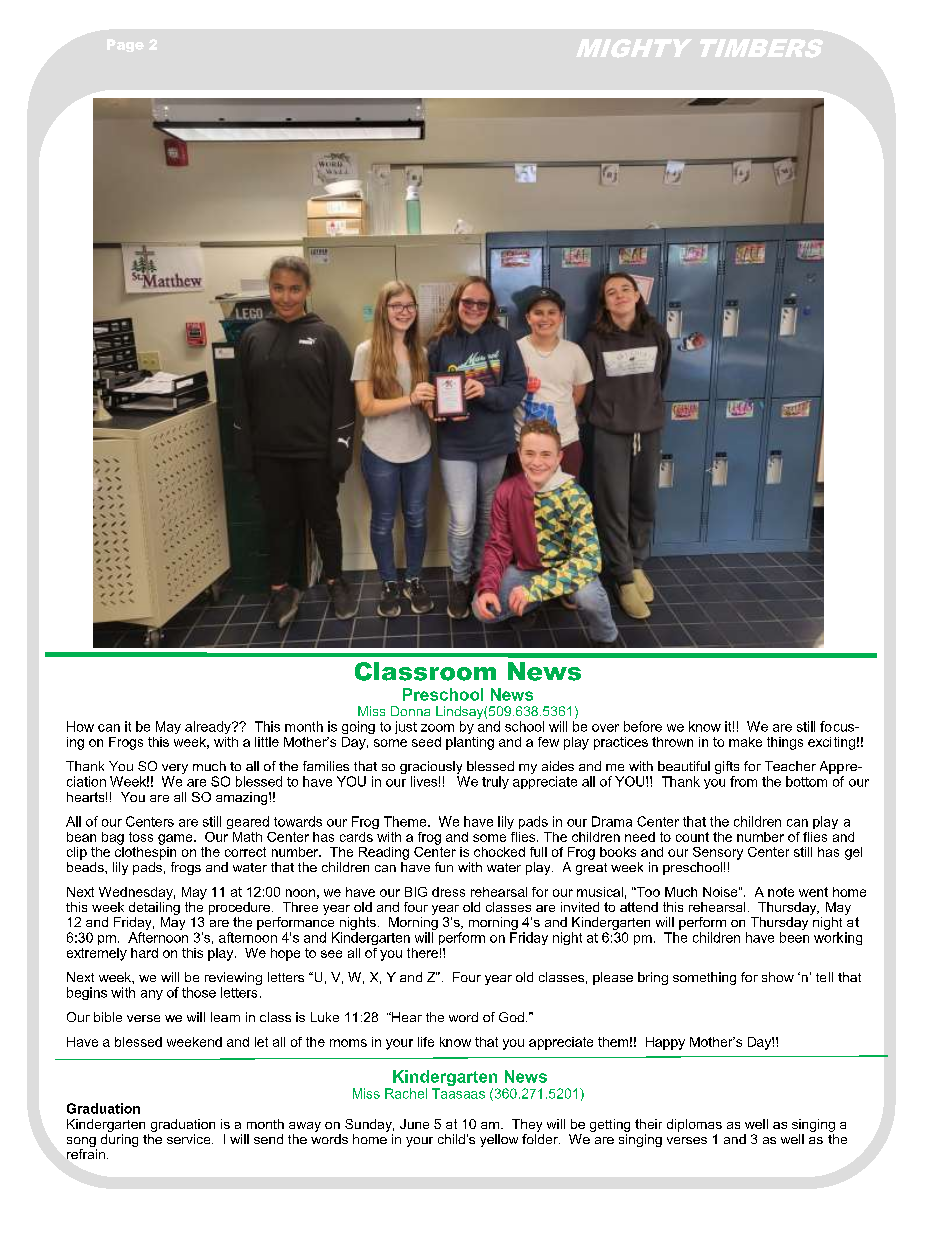 Image resolution: width=952 pixels, height=1233 pixels. Describe the element at coordinates (665, 1043) in the document. I see `Happy` at that location.
